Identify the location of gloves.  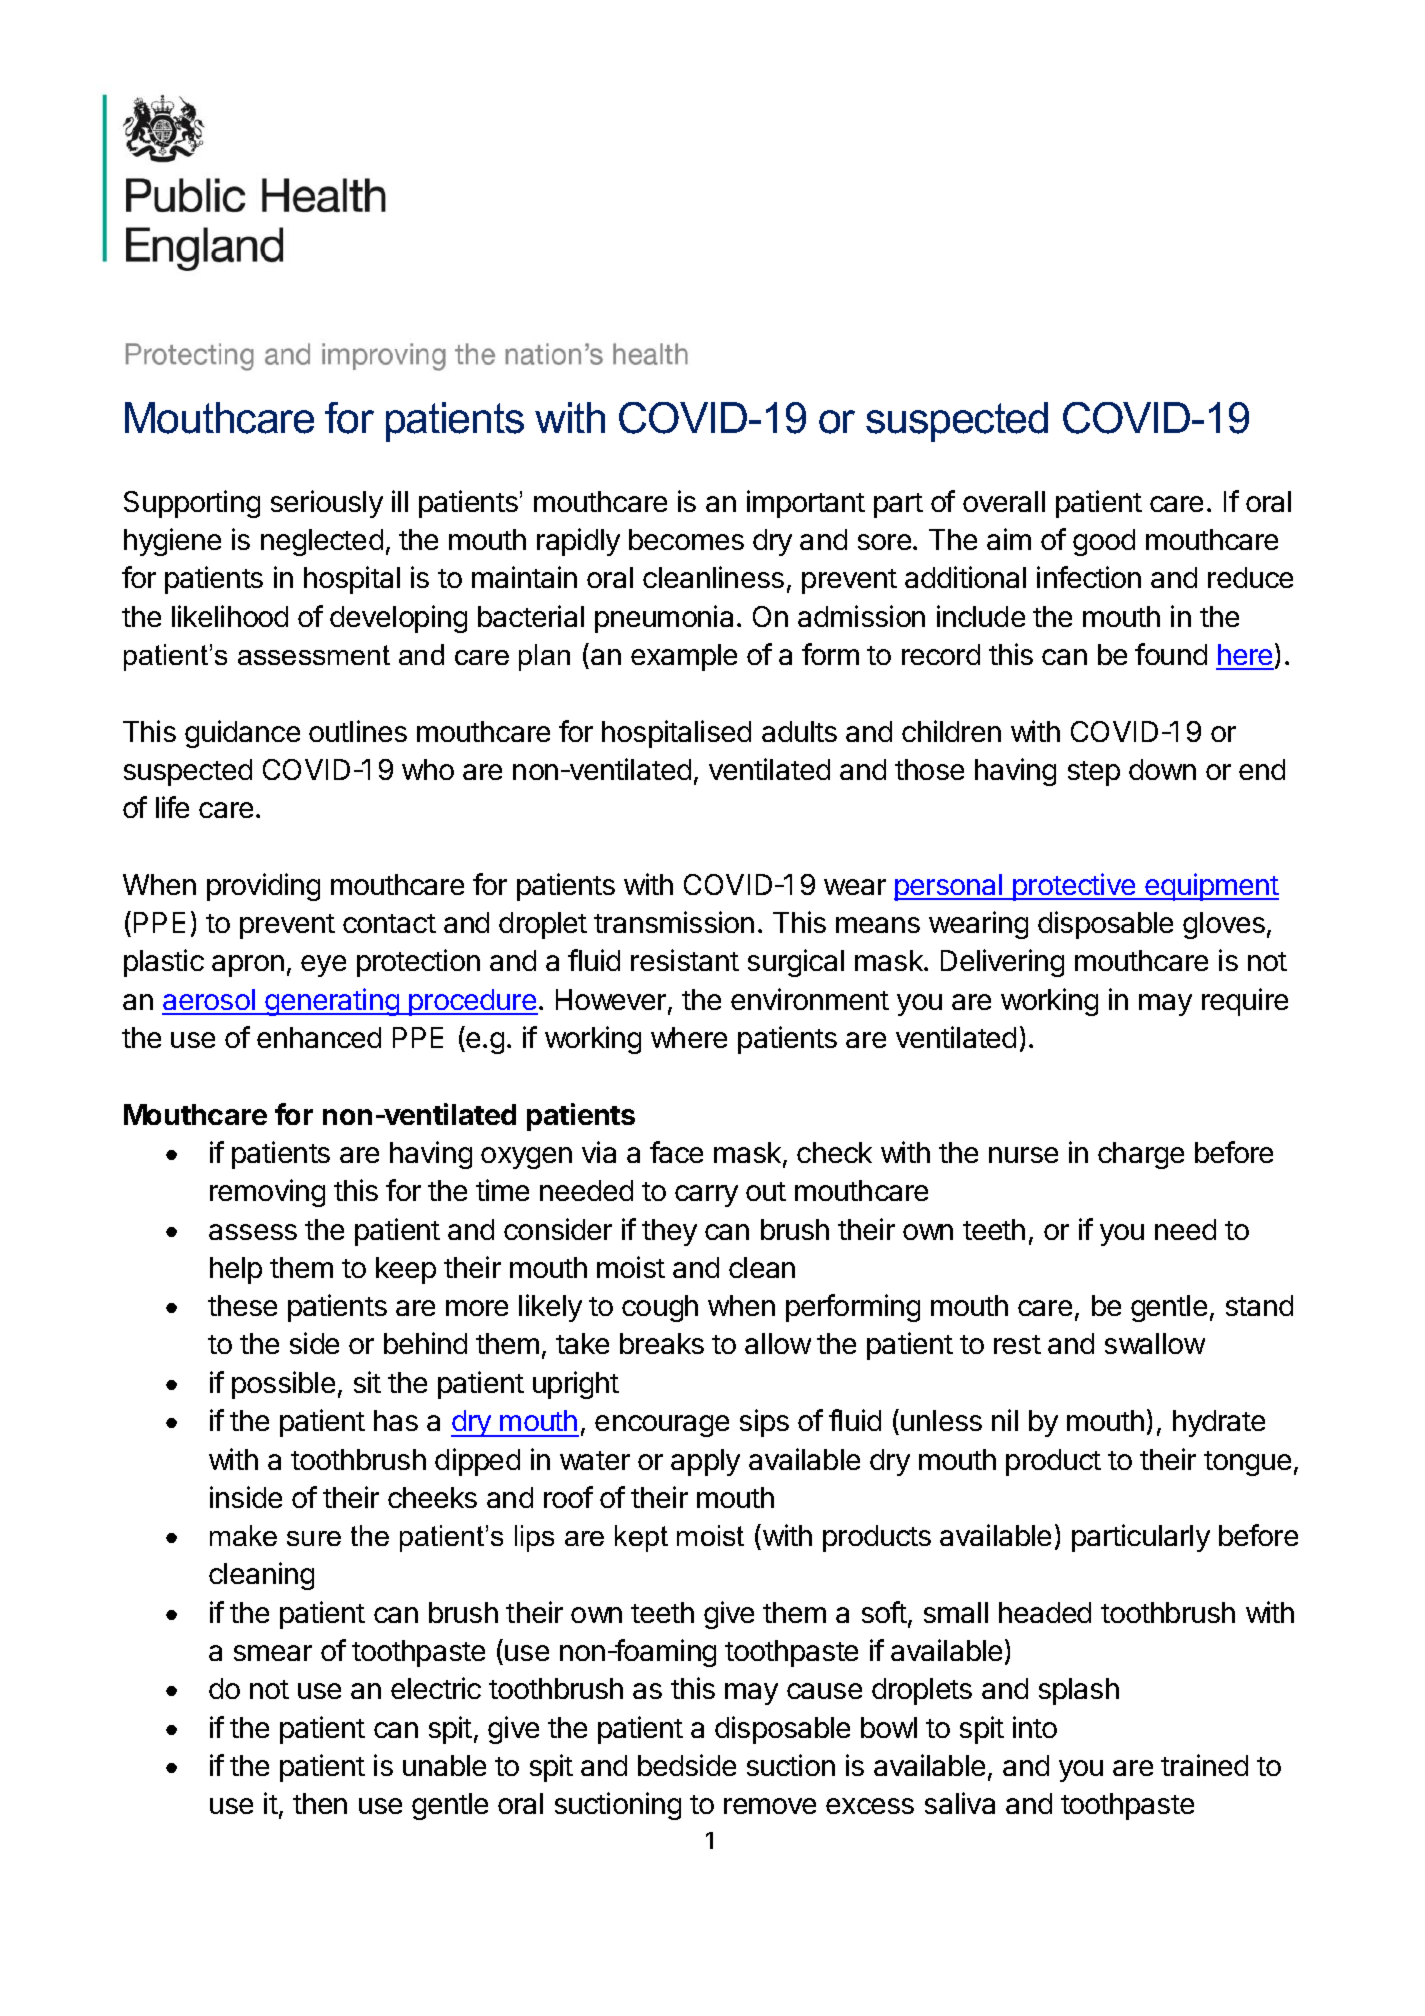
(1224, 925).
